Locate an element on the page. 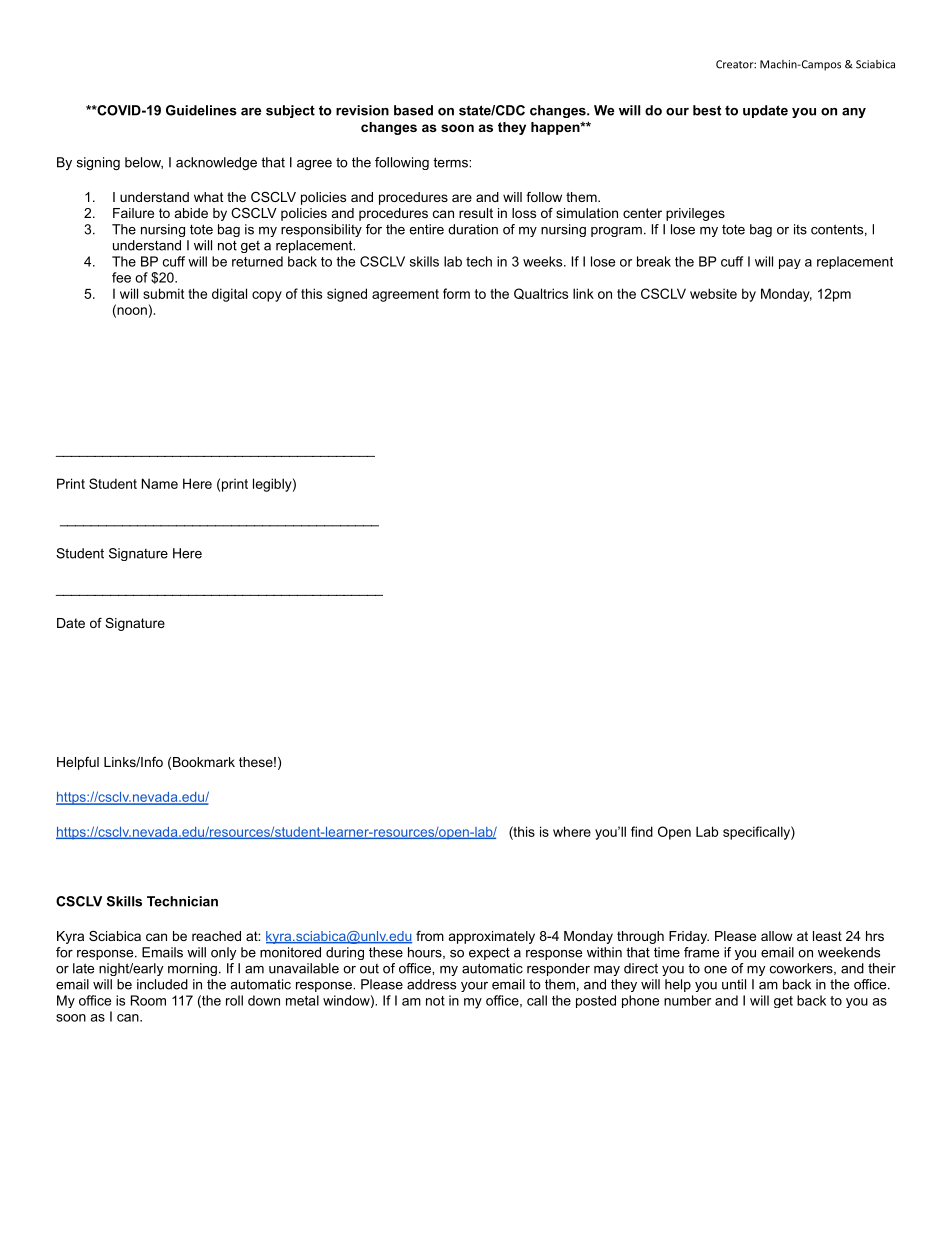 Image resolution: width=952 pixels, height=1233 pixels. approximately is located at coordinates (492, 937).
